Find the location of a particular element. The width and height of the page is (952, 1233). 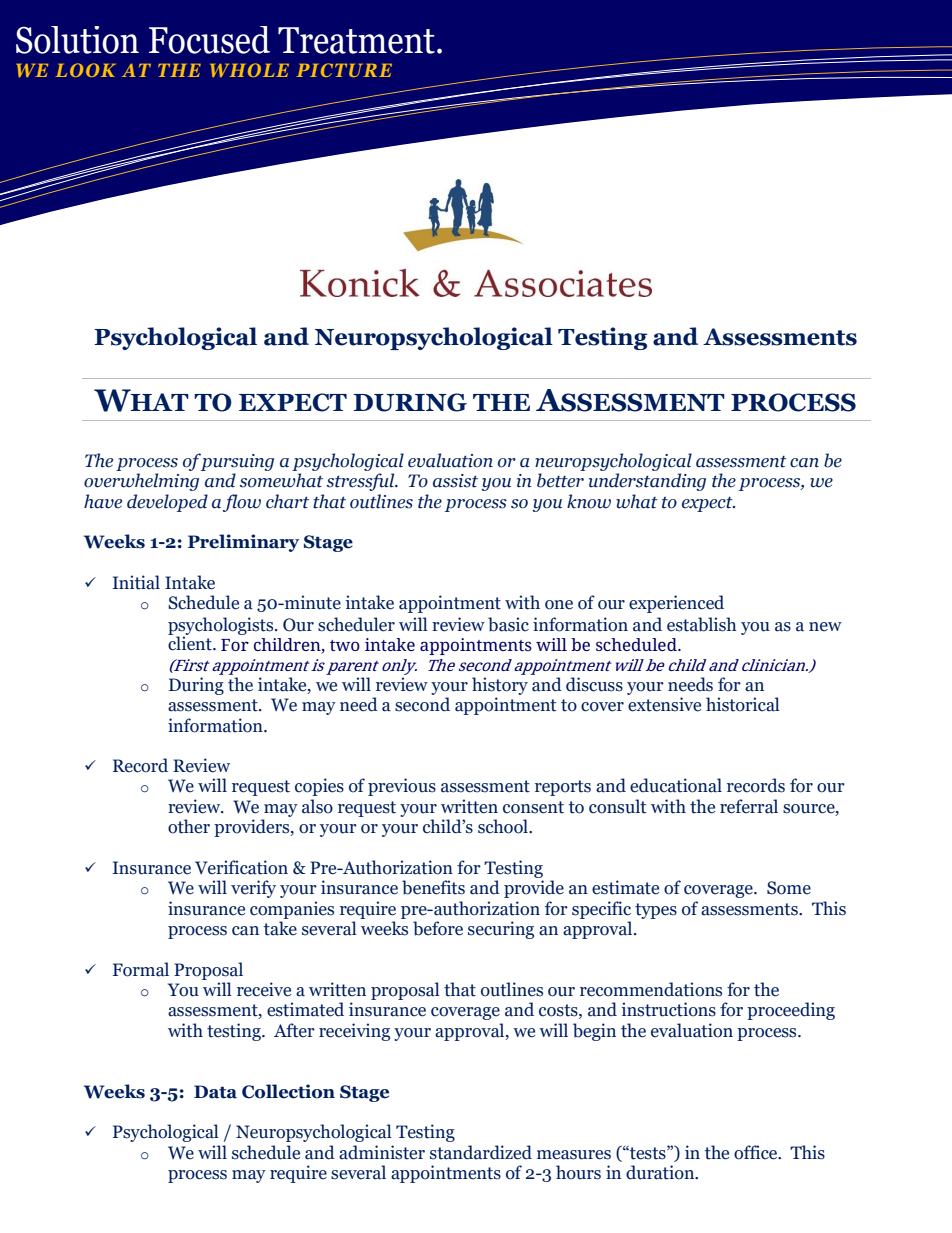

types is located at coordinates (656, 911).
